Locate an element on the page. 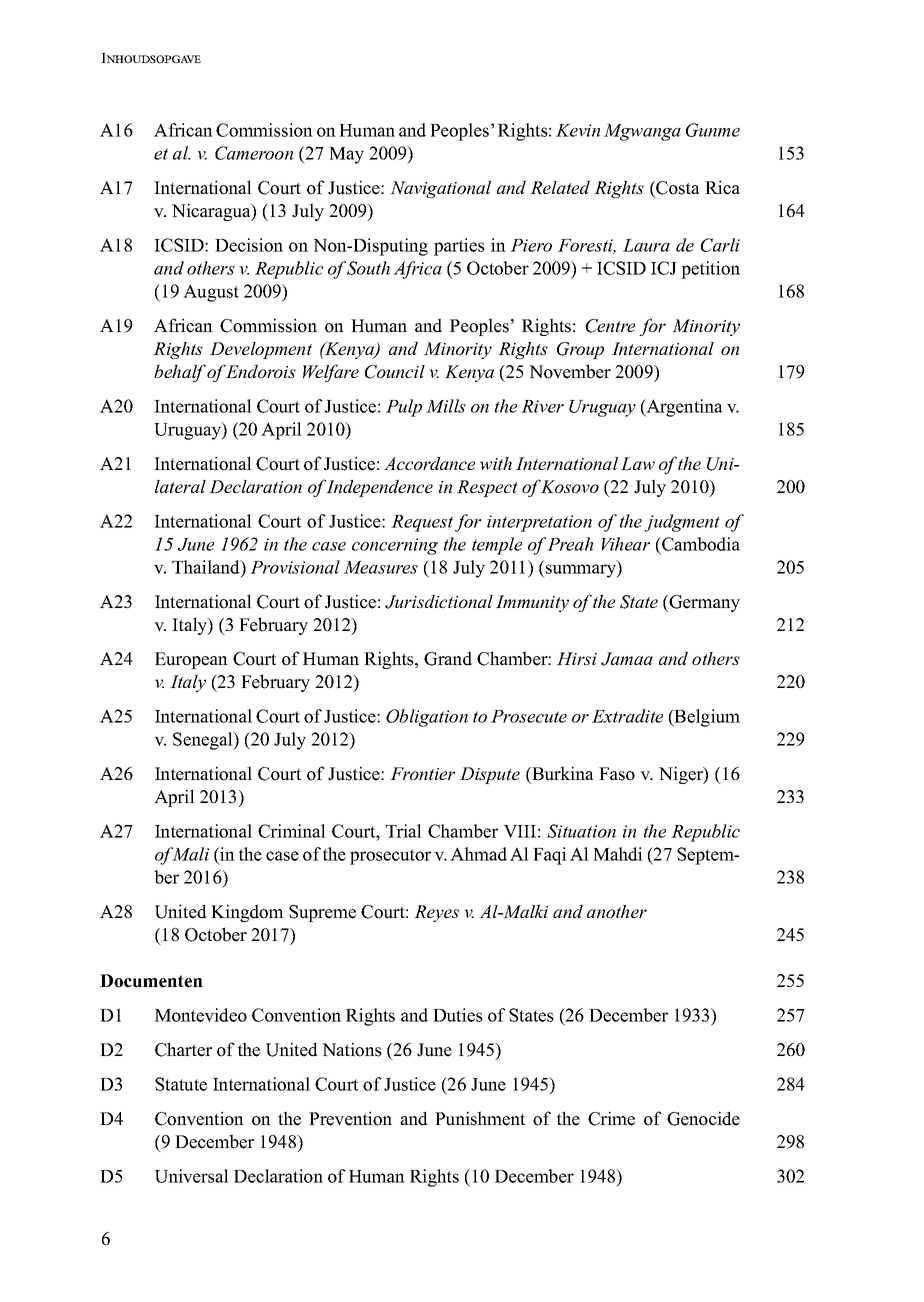 The height and width of the image is (1302, 924). Grand is located at coordinates (448, 658).
